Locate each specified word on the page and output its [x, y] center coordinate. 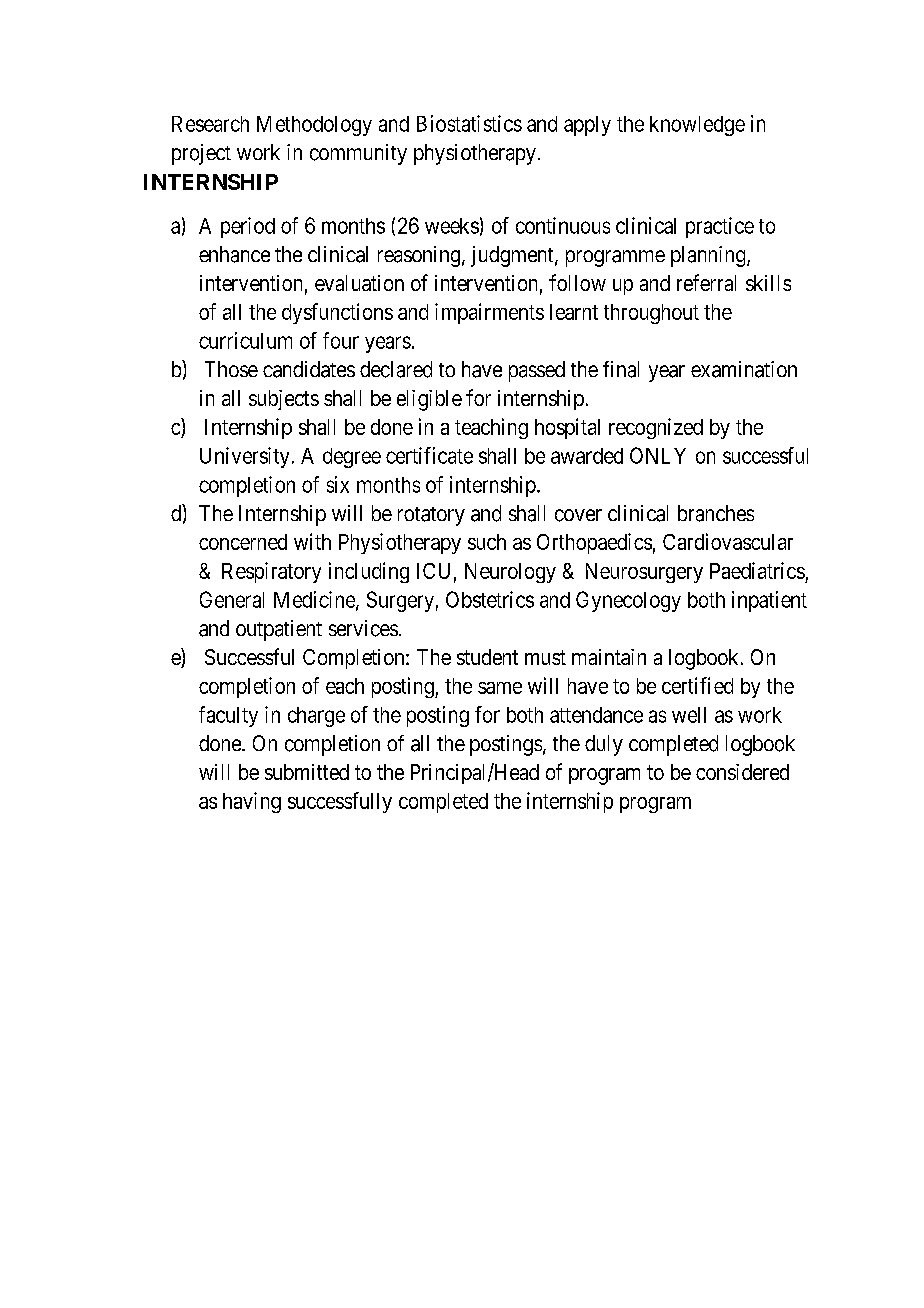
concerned [243, 542]
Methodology [314, 126]
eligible [429, 400]
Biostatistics [469, 123]
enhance [234, 254]
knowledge [697, 126]
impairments [489, 313]
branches [716, 513]
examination [744, 369]
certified [697, 685]
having [252, 802]
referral [706, 282]
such [487, 542]
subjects [284, 400]
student [487, 657]
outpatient [279, 630]
